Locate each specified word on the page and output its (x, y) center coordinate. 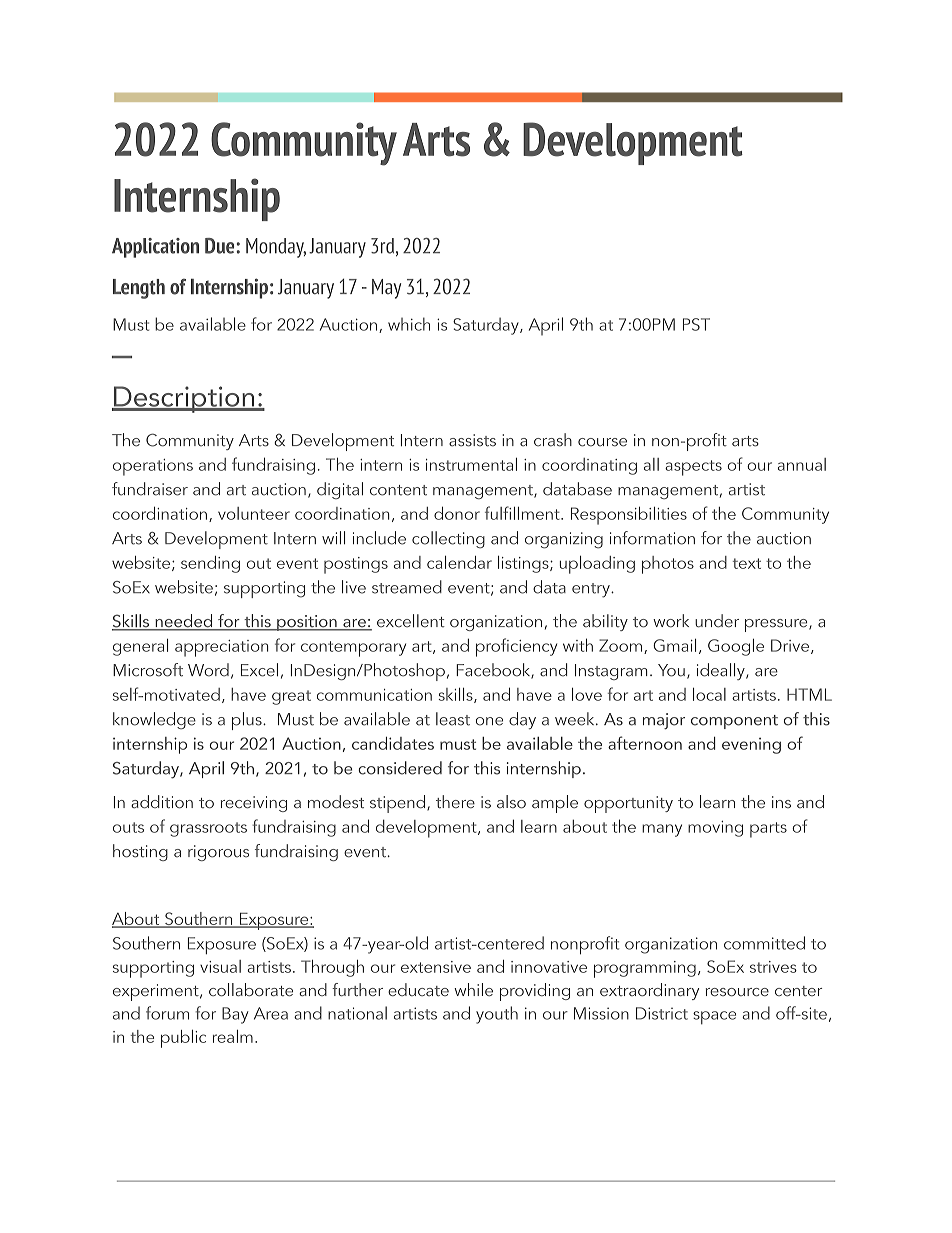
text (747, 563)
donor (457, 513)
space (714, 1017)
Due (221, 246)
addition (162, 801)
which (409, 324)
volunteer (254, 513)
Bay (235, 1015)
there (455, 801)
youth (497, 1015)
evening (751, 746)
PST (696, 324)
